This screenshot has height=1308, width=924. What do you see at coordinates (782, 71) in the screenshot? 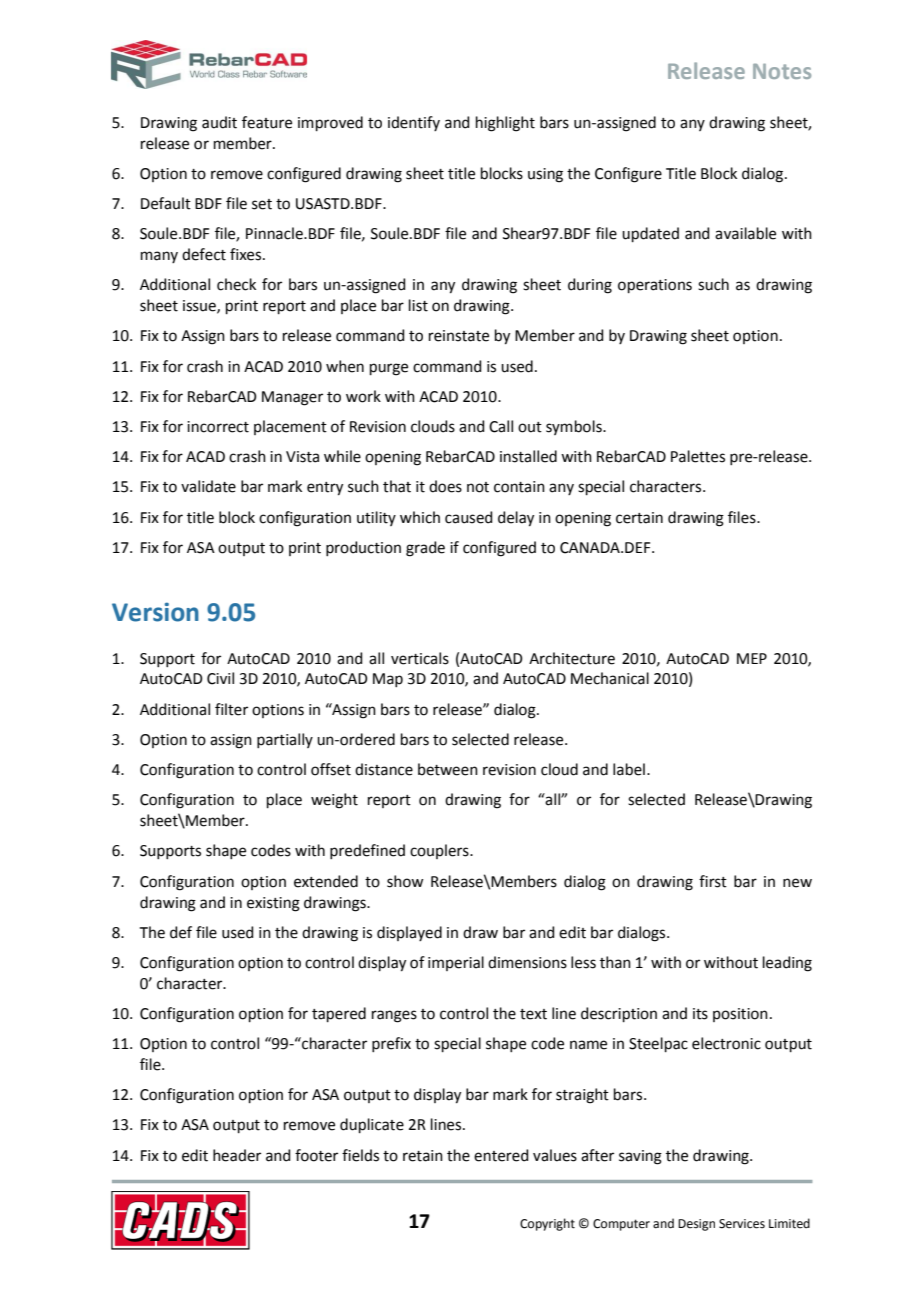
I see `Notes` at bounding box center [782, 71].
